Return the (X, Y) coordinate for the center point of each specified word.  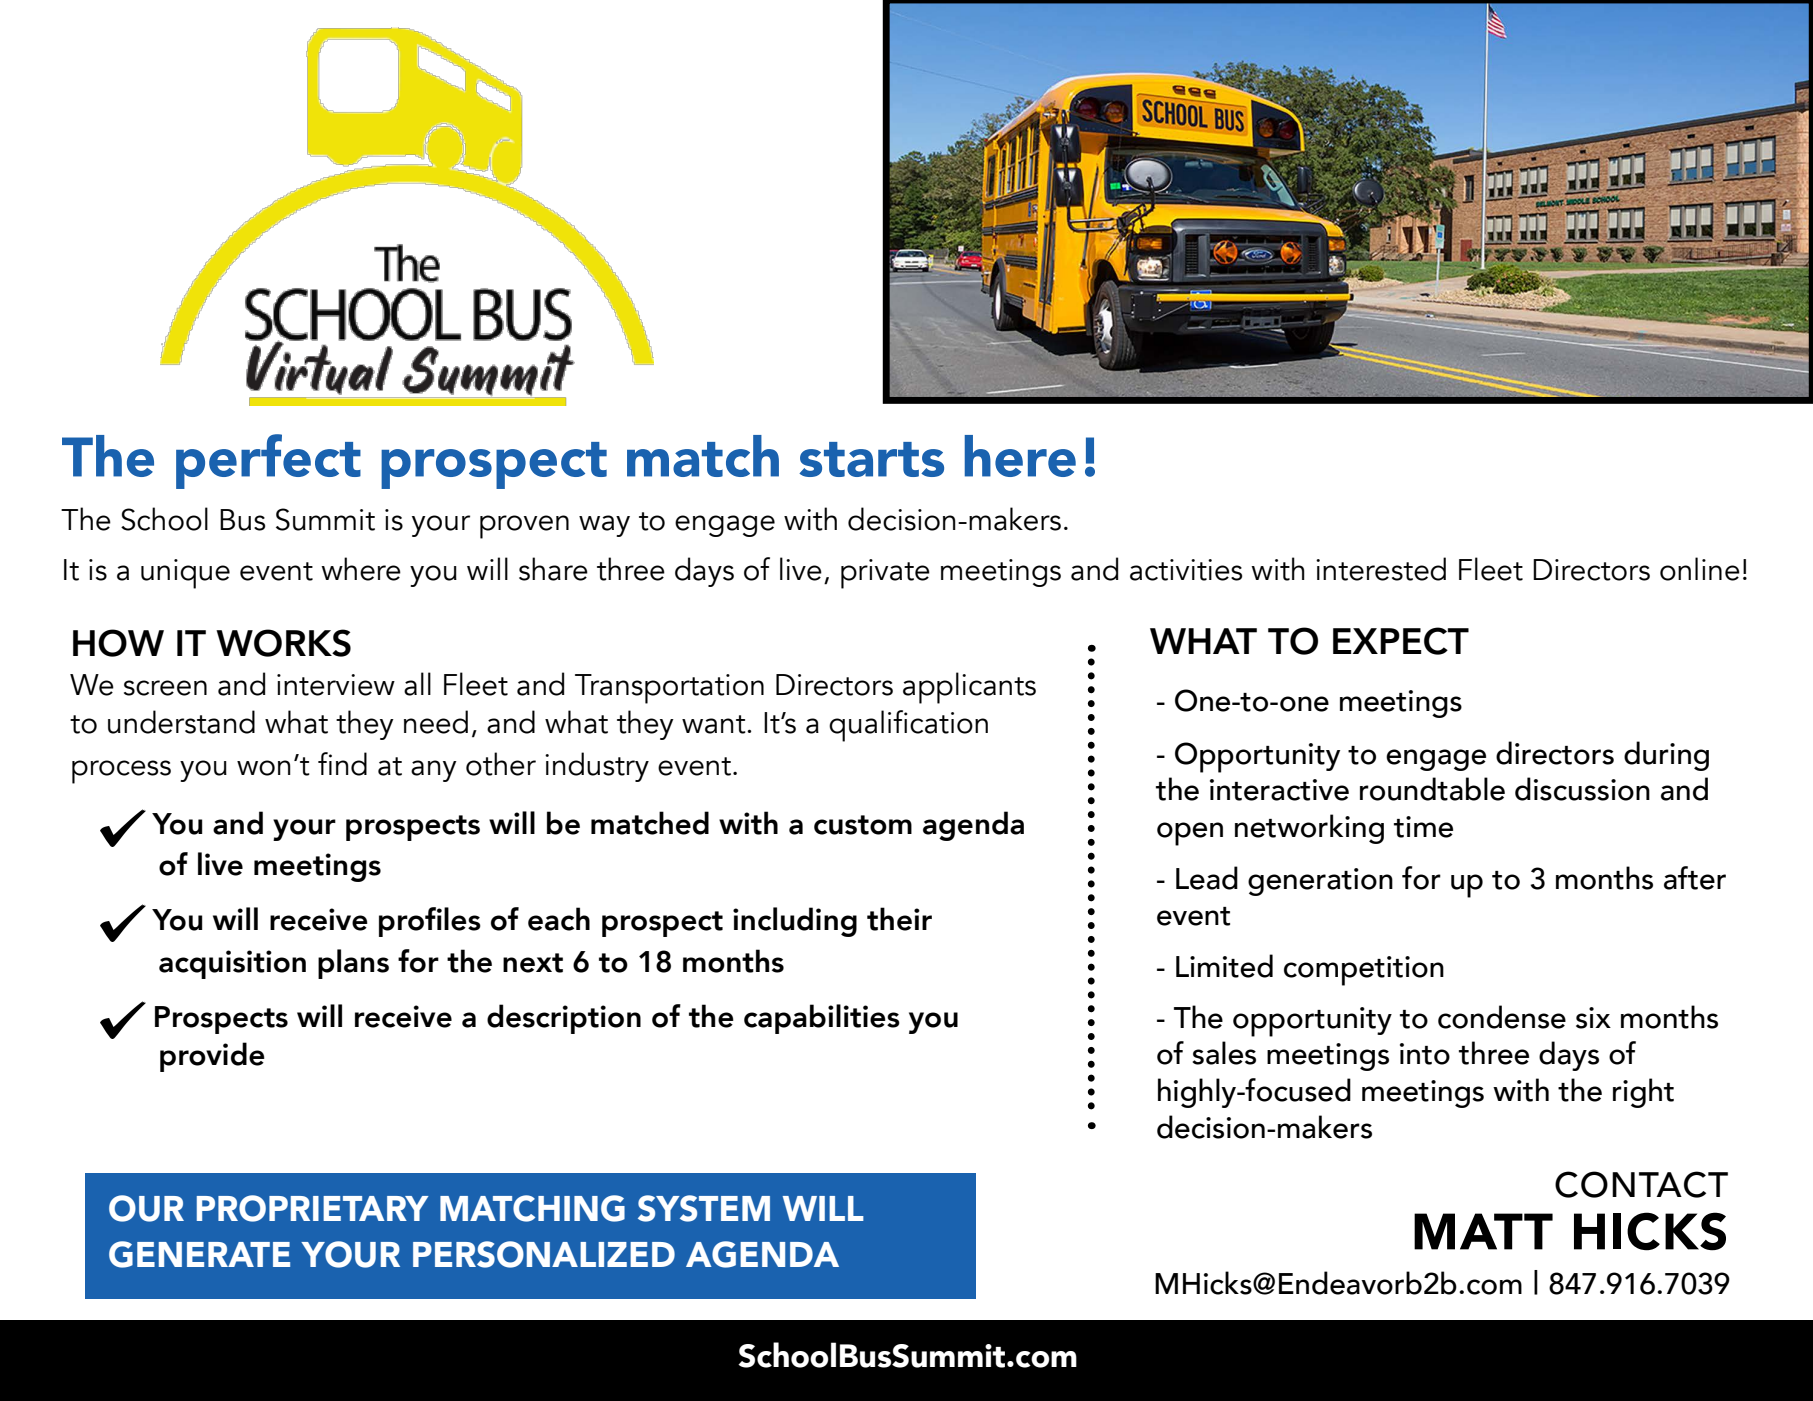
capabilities (822, 1019)
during (1666, 756)
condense (1502, 1017)
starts (871, 459)
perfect (268, 461)
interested (1381, 569)
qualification (908, 726)
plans (353, 964)
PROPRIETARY (312, 1208)
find (342, 764)
